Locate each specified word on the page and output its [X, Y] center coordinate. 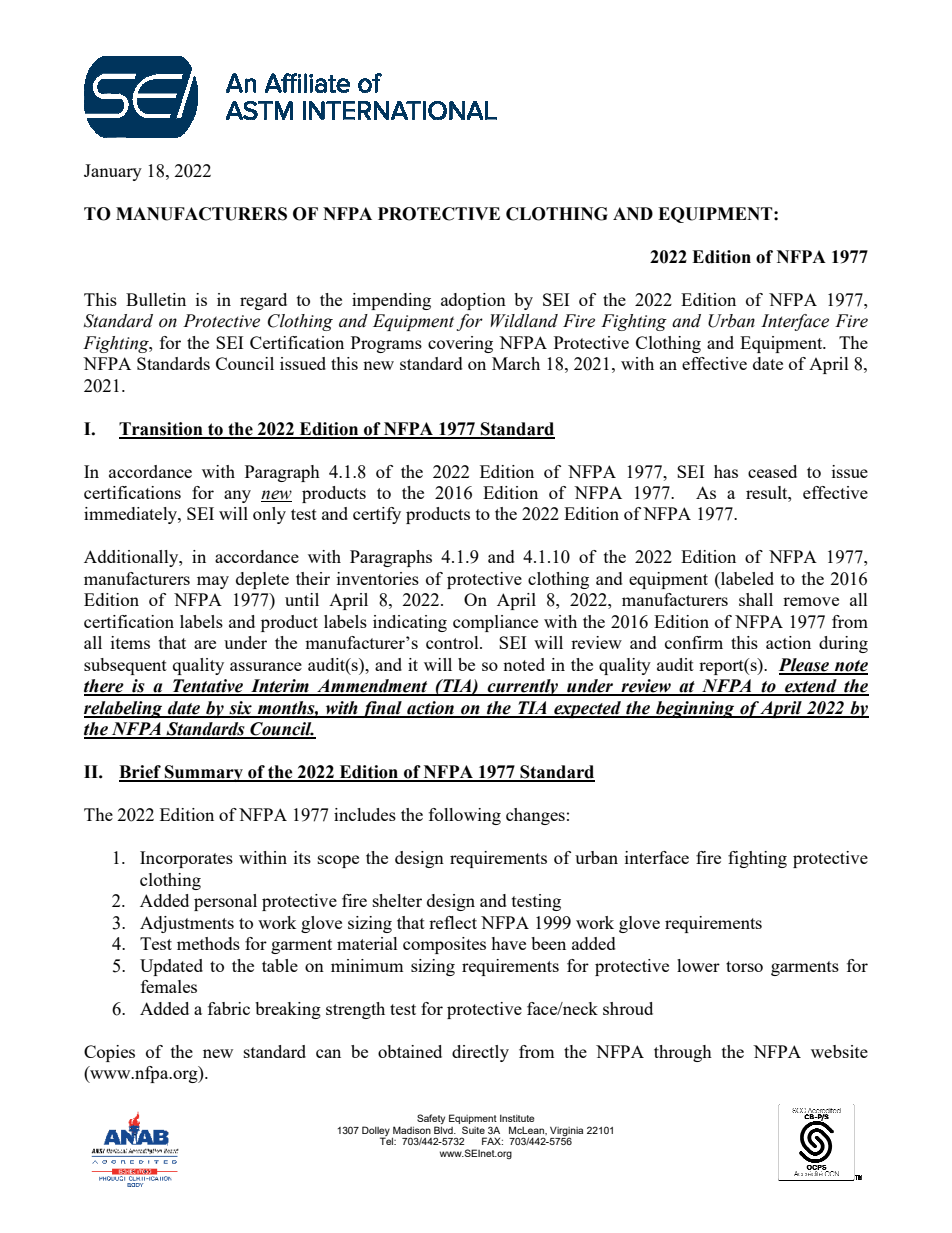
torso [744, 966]
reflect [453, 922]
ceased [772, 471]
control [453, 642]
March [516, 363]
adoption [473, 301]
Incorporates [186, 859]
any [237, 496]
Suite [473, 1130]
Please [805, 666]
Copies [109, 1053]
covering [460, 344]
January [113, 172]
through [683, 1053]
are [205, 644]
